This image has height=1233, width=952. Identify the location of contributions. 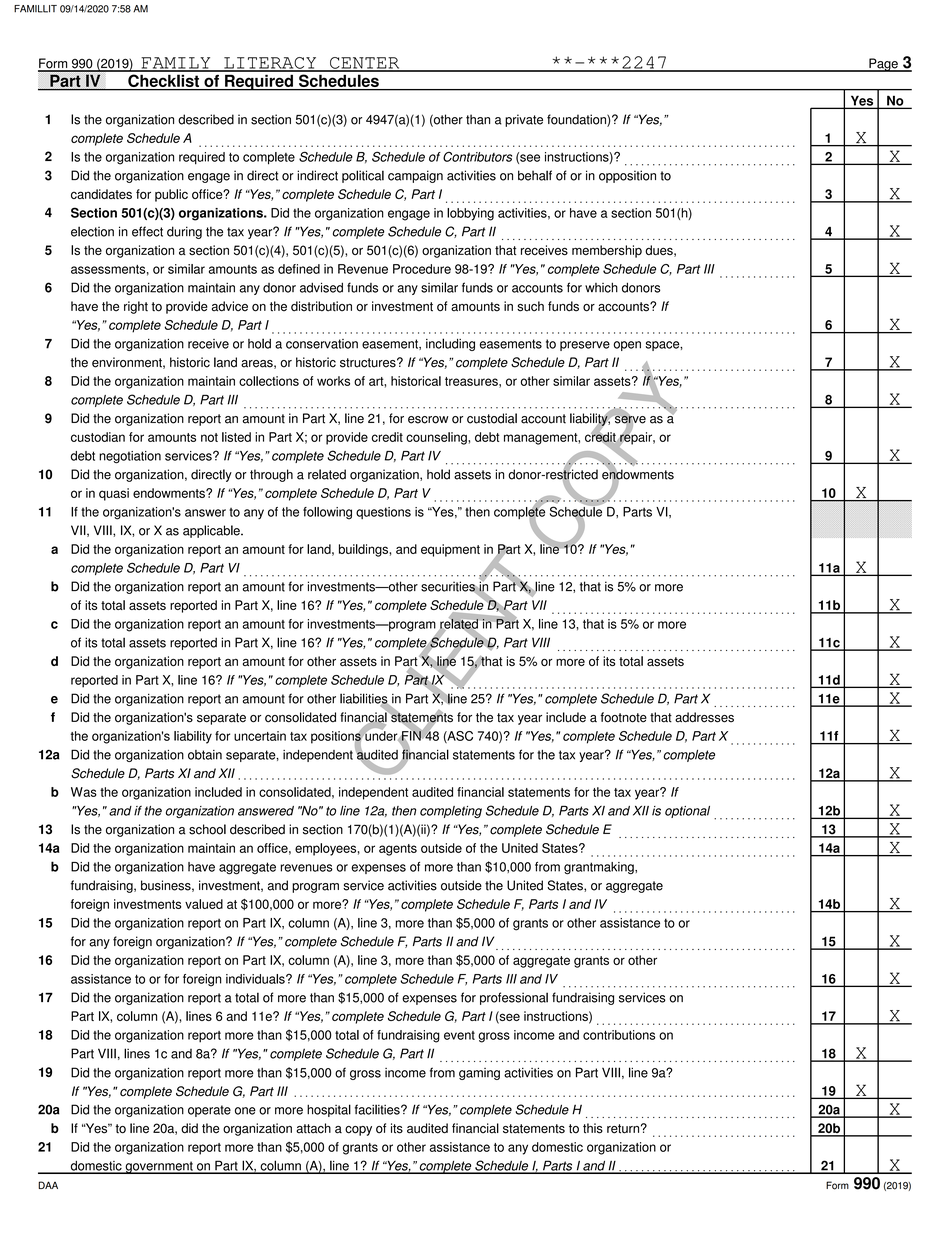
(619, 1035).
